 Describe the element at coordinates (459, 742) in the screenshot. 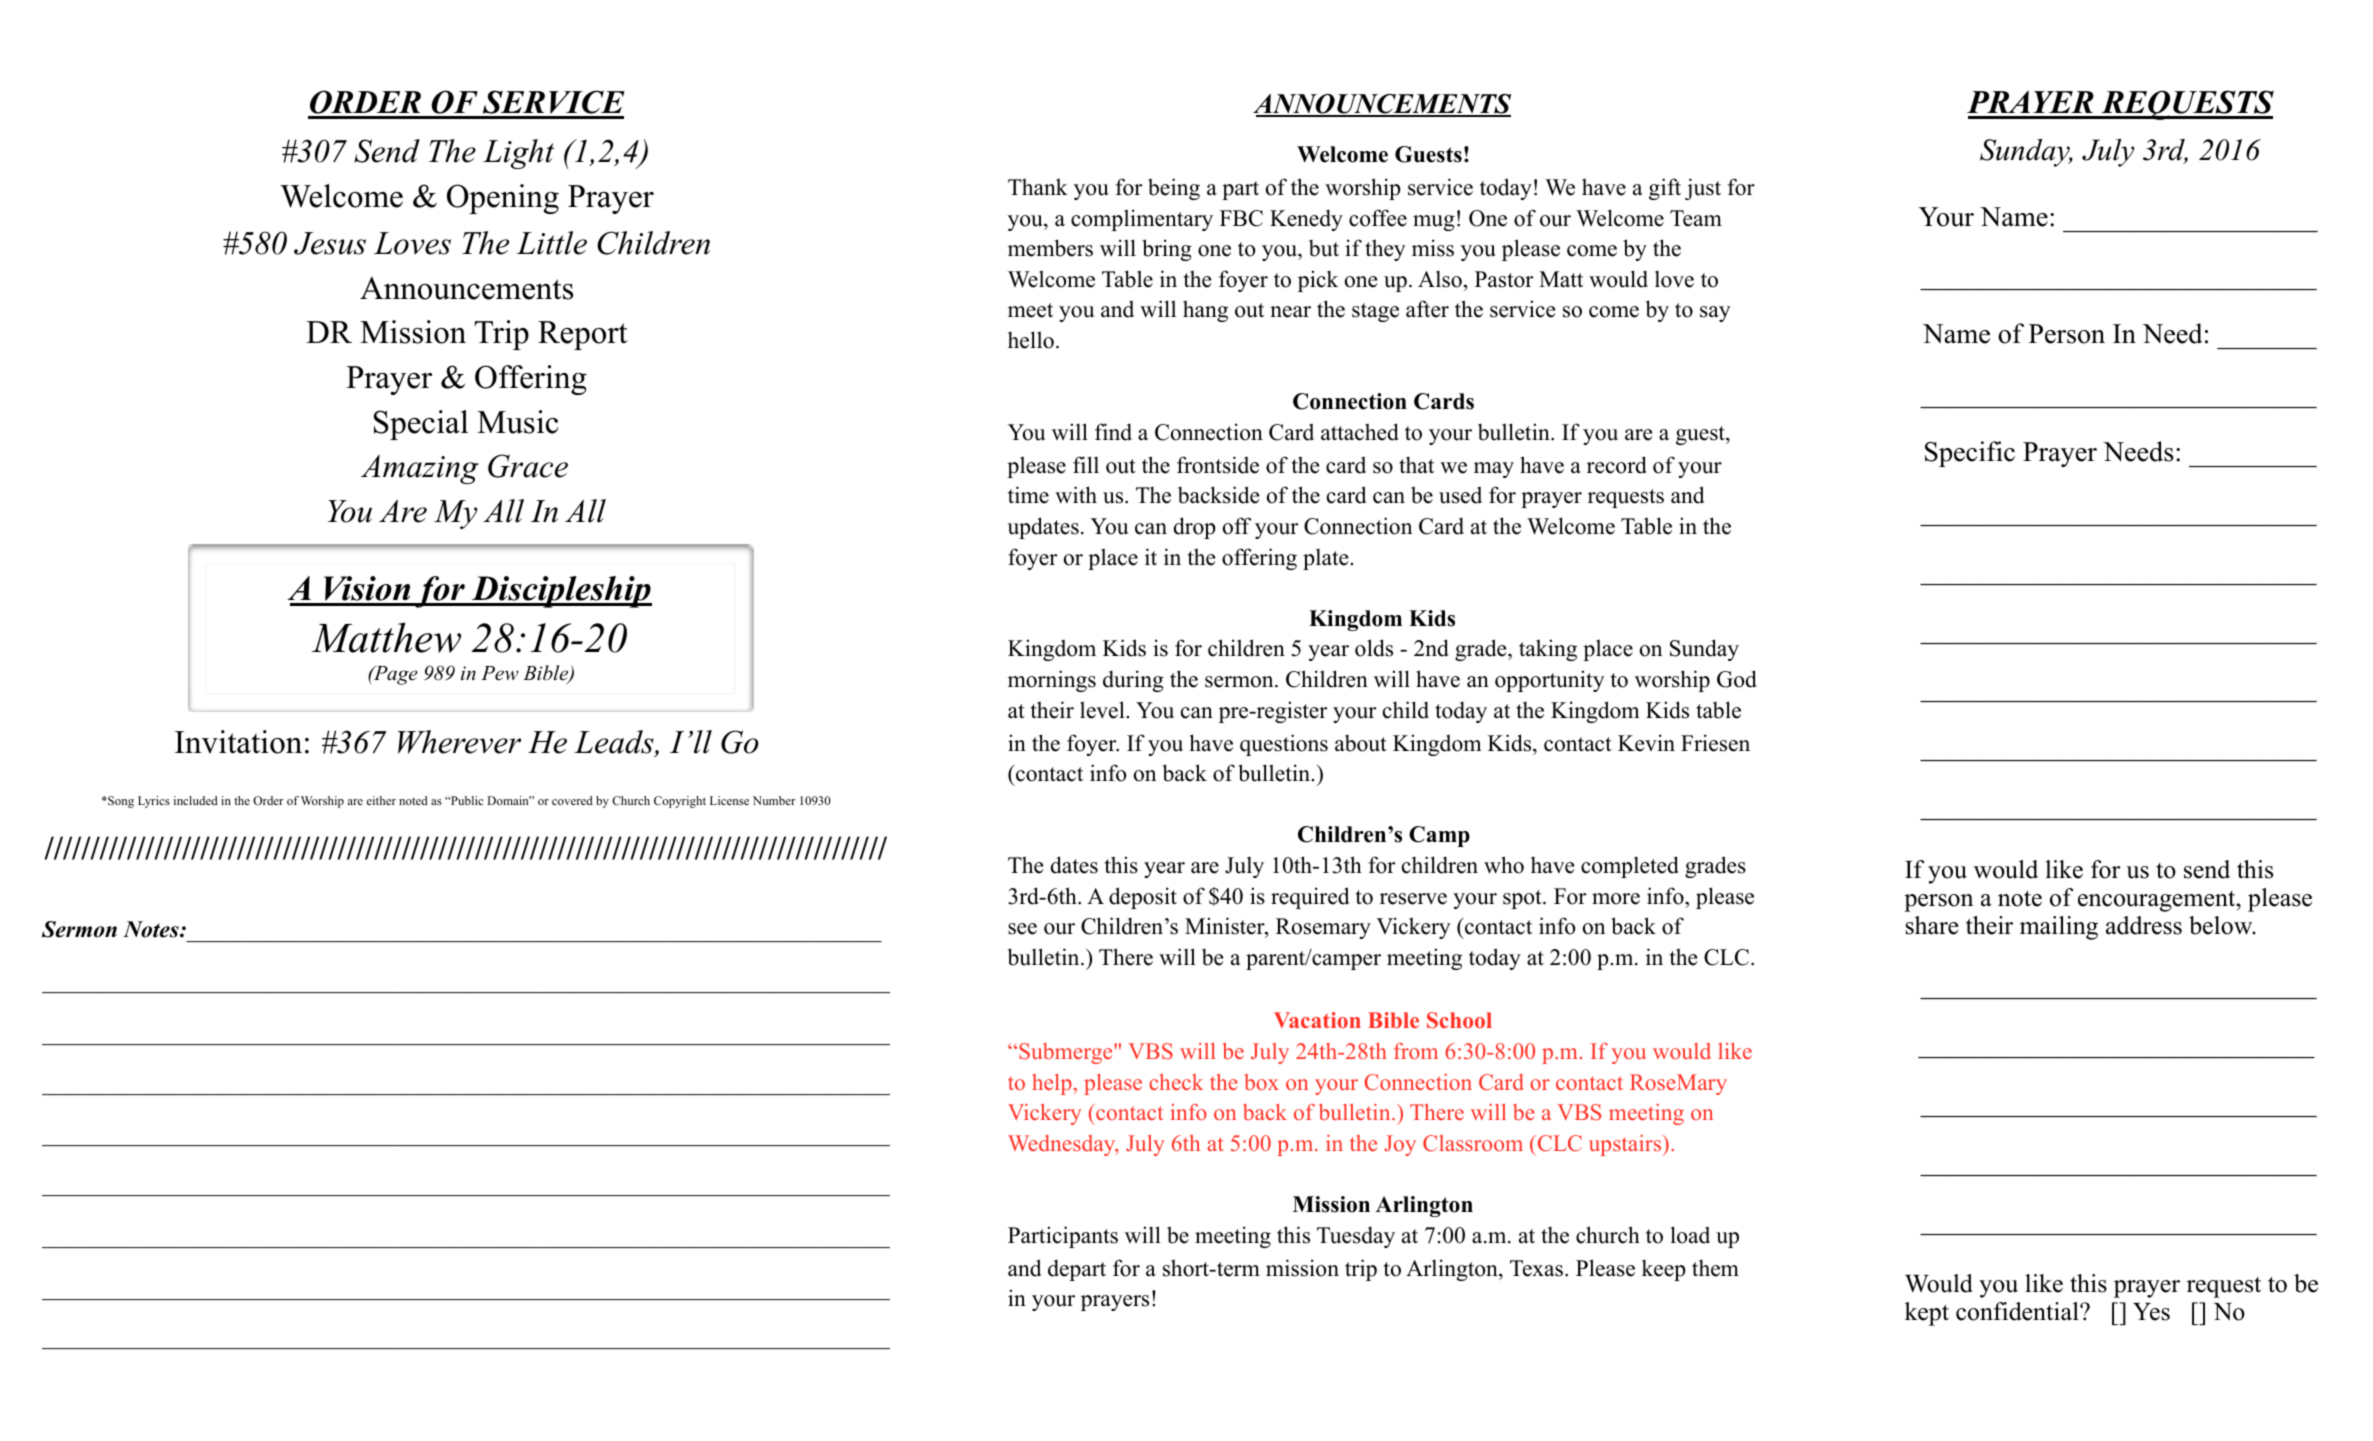

I see `Wherever` at that location.
